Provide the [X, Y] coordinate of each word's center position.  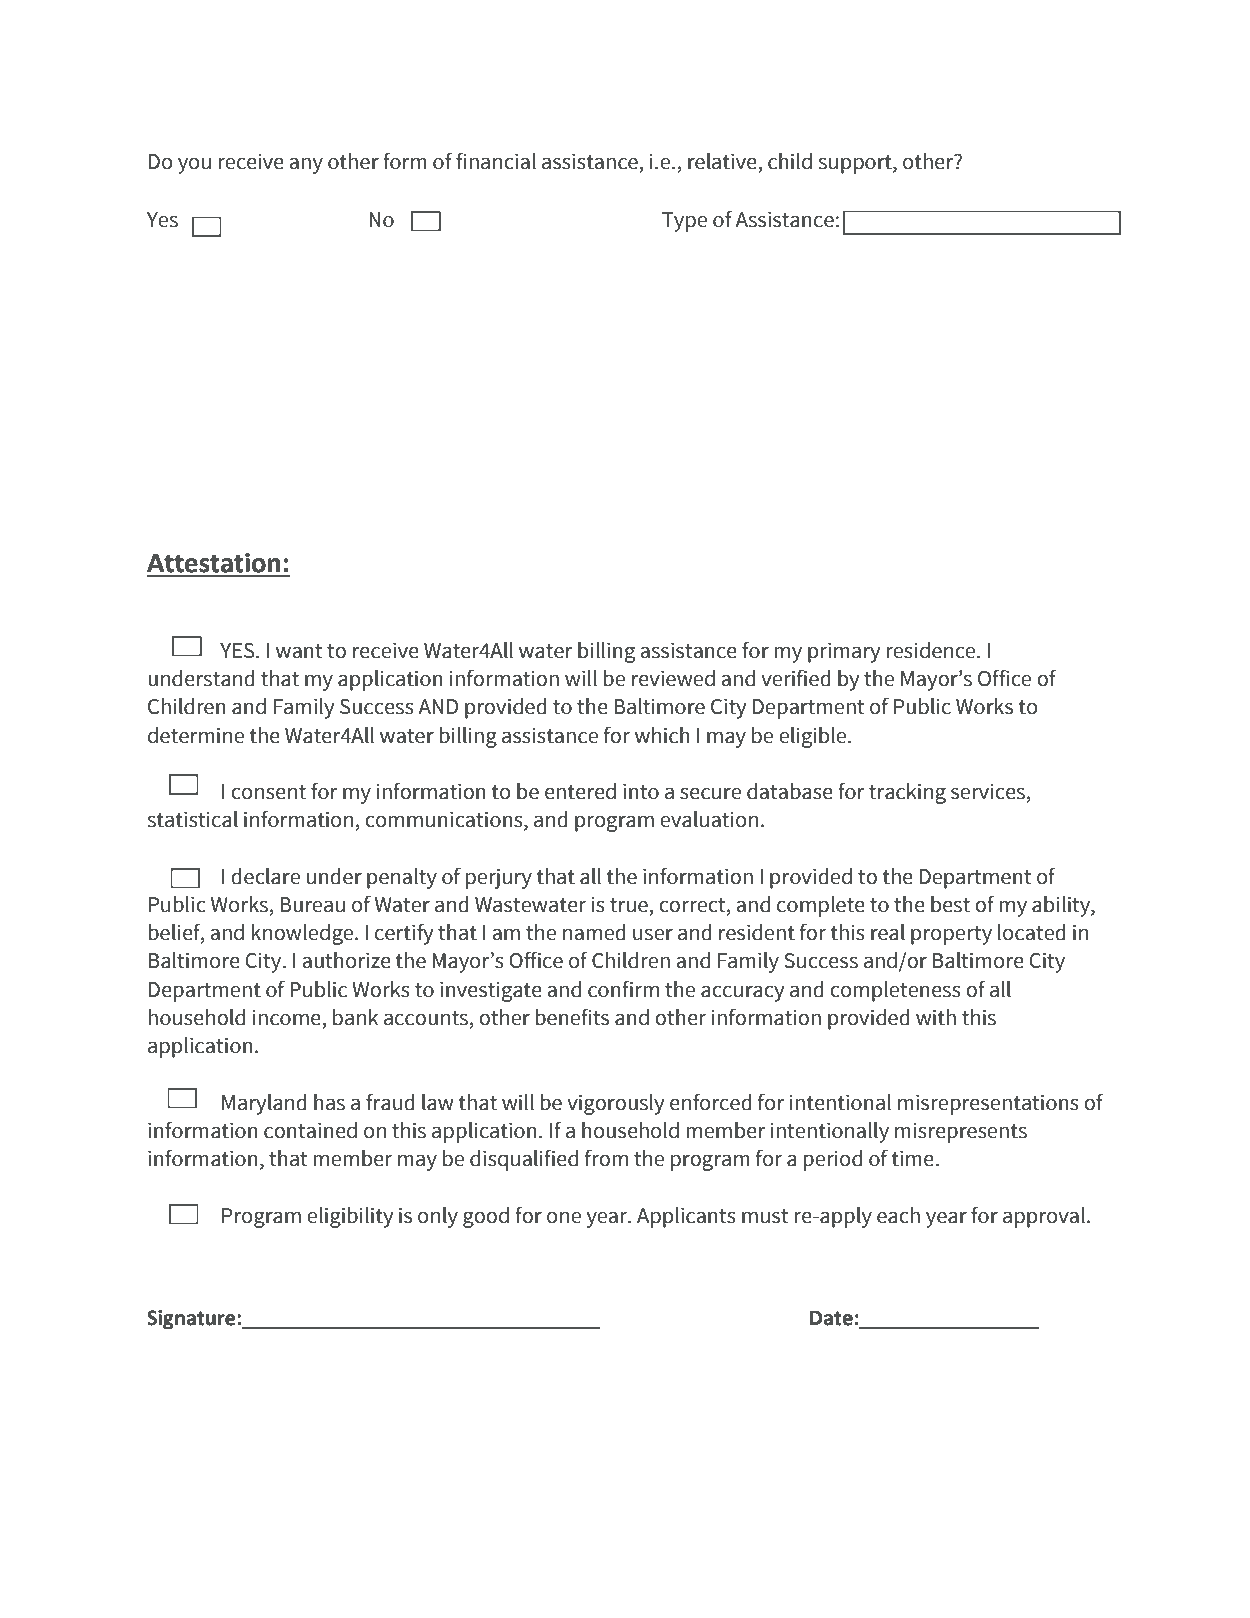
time [913, 1158]
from [606, 1158]
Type [684, 222]
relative [723, 162]
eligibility [350, 1217]
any [306, 165]
